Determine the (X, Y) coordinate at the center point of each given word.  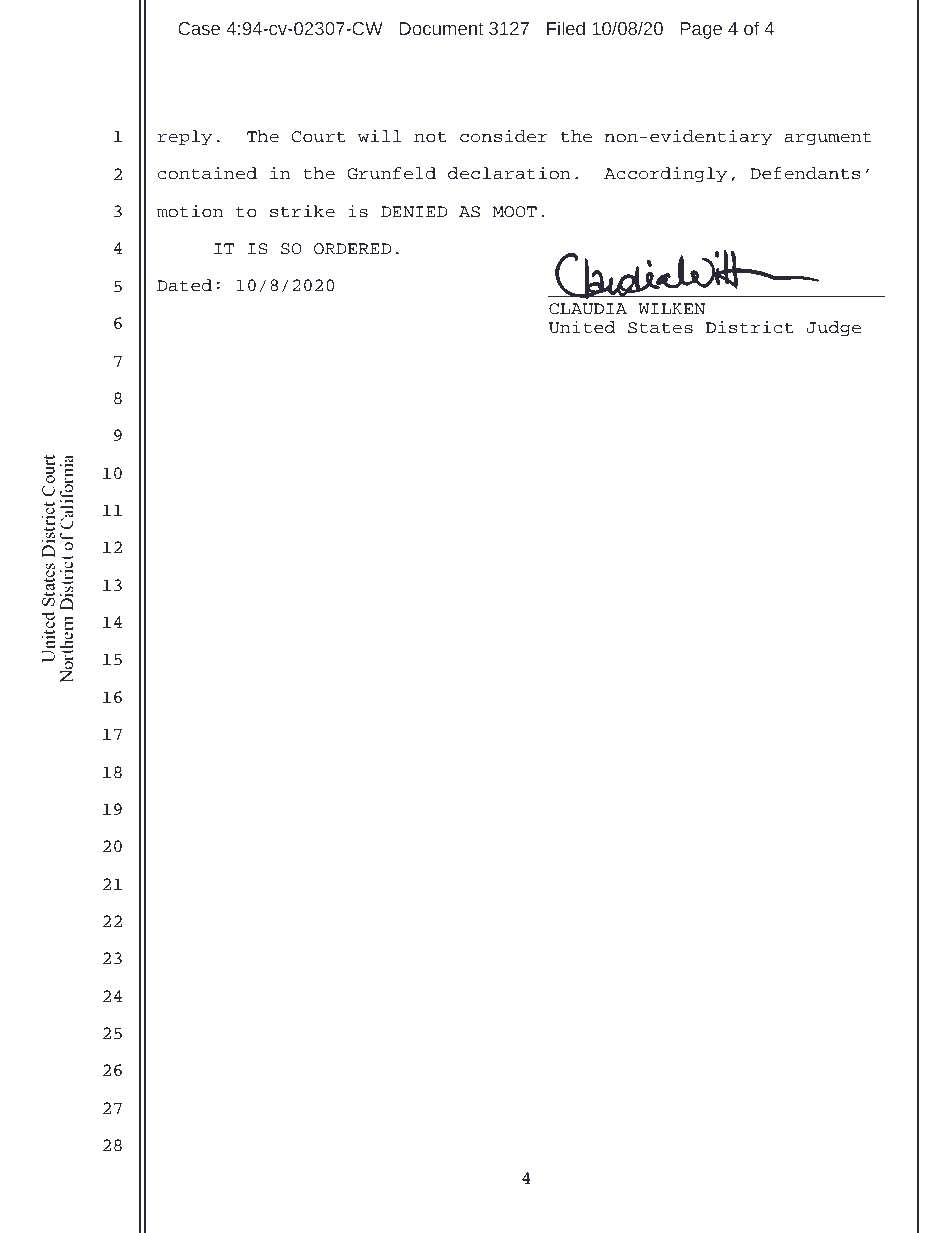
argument (828, 138)
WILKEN (672, 308)
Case (199, 29)
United (582, 327)
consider (504, 136)
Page (701, 30)
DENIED (414, 211)
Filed (566, 28)
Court (318, 137)
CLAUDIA (588, 309)
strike (302, 211)
